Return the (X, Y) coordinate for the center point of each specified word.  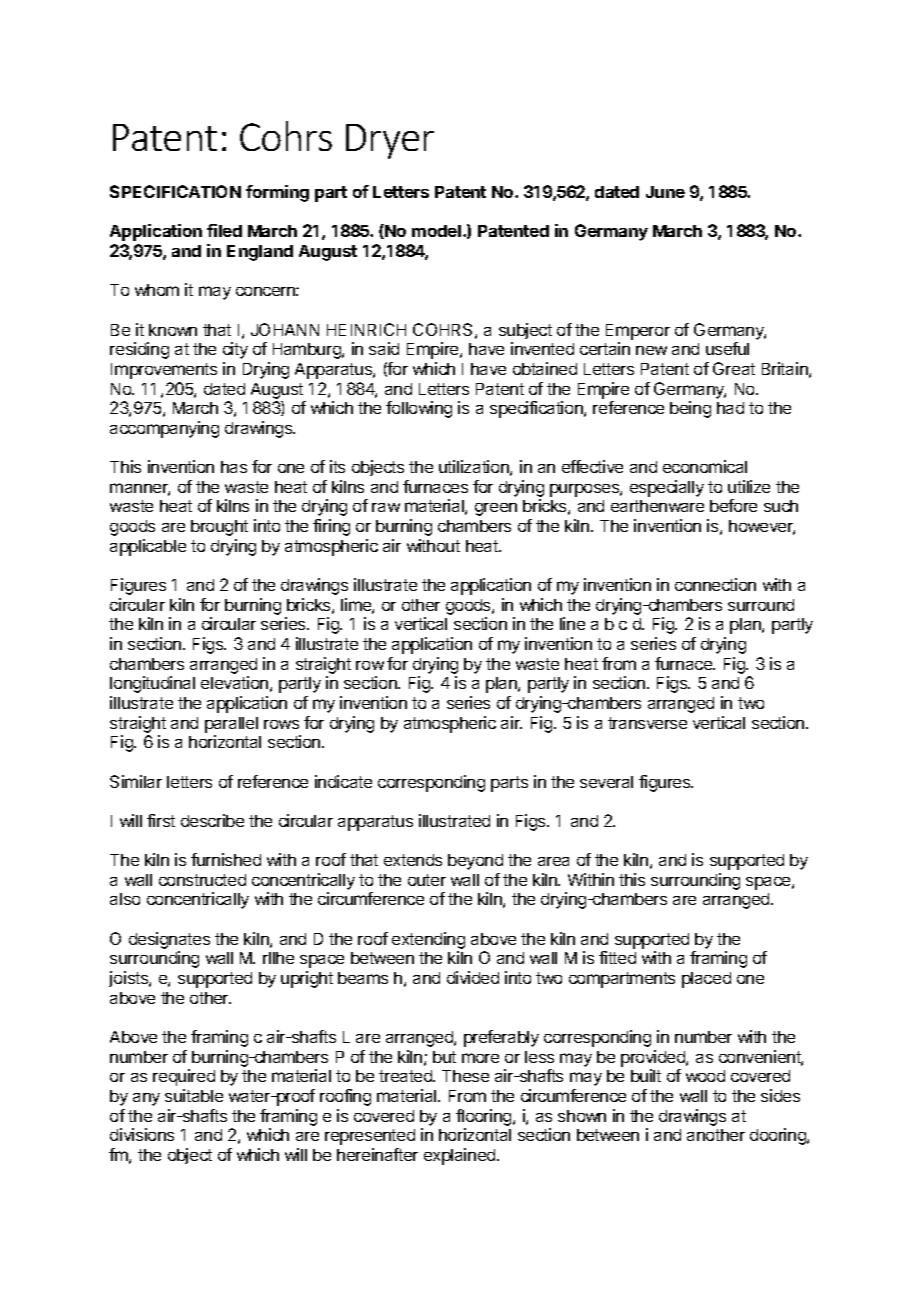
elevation (234, 682)
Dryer (390, 141)
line (572, 623)
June (665, 192)
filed (224, 230)
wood (705, 1076)
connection (715, 584)
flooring (485, 1117)
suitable (194, 1095)
